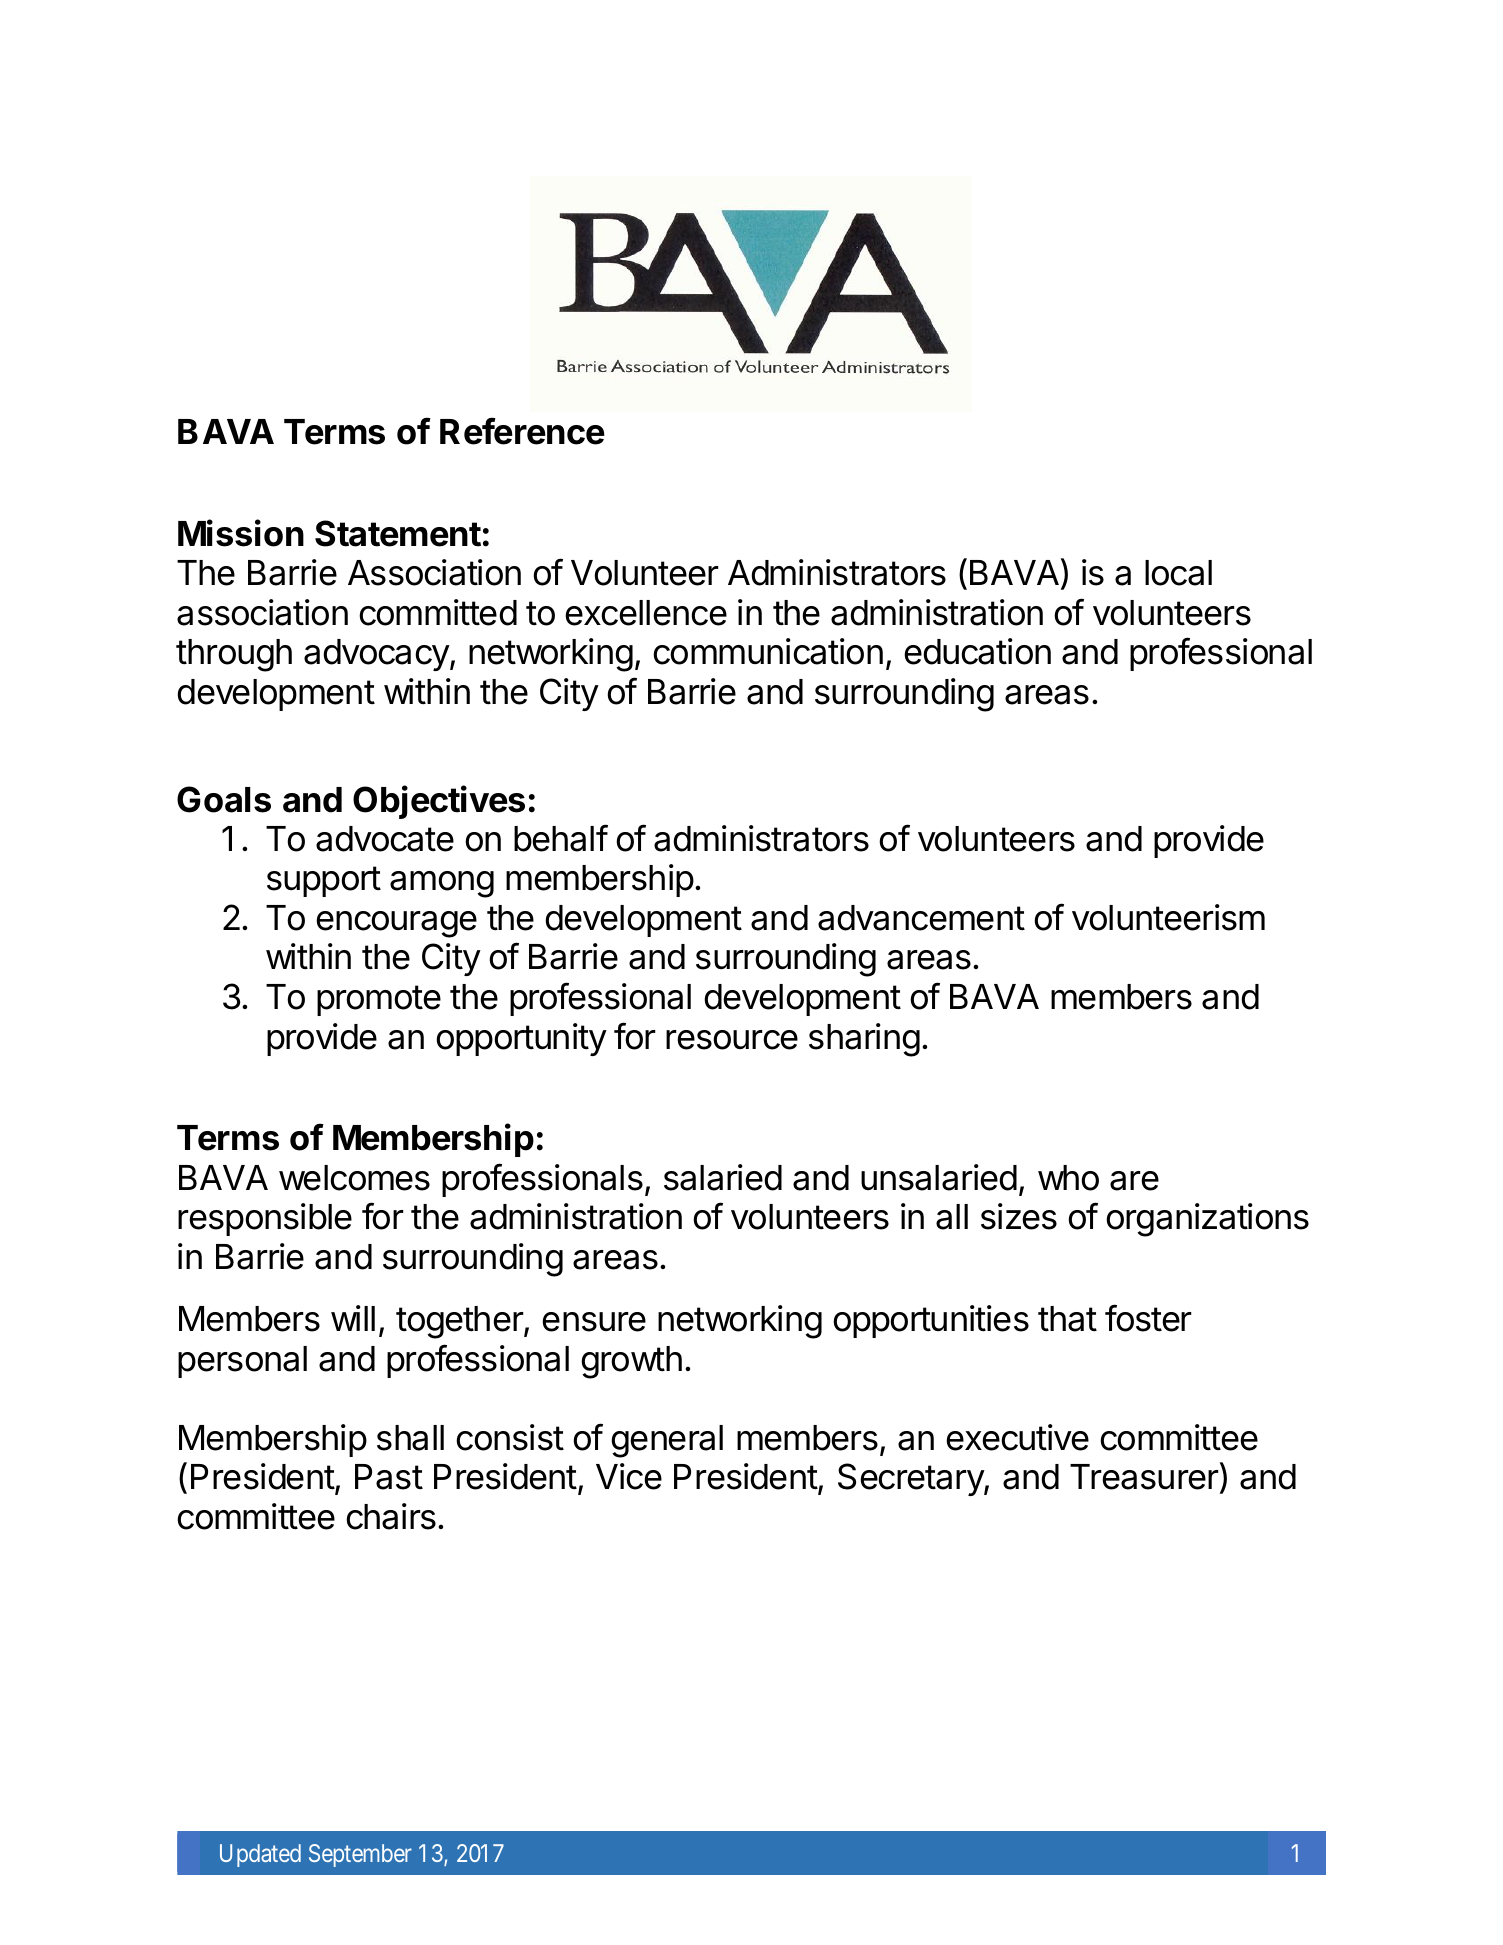 Image resolution: width=1503 pixels, height=1945 pixels. What do you see at coordinates (1178, 573) in the screenshot?
I see `local` at bounding box center [1178, 573].
